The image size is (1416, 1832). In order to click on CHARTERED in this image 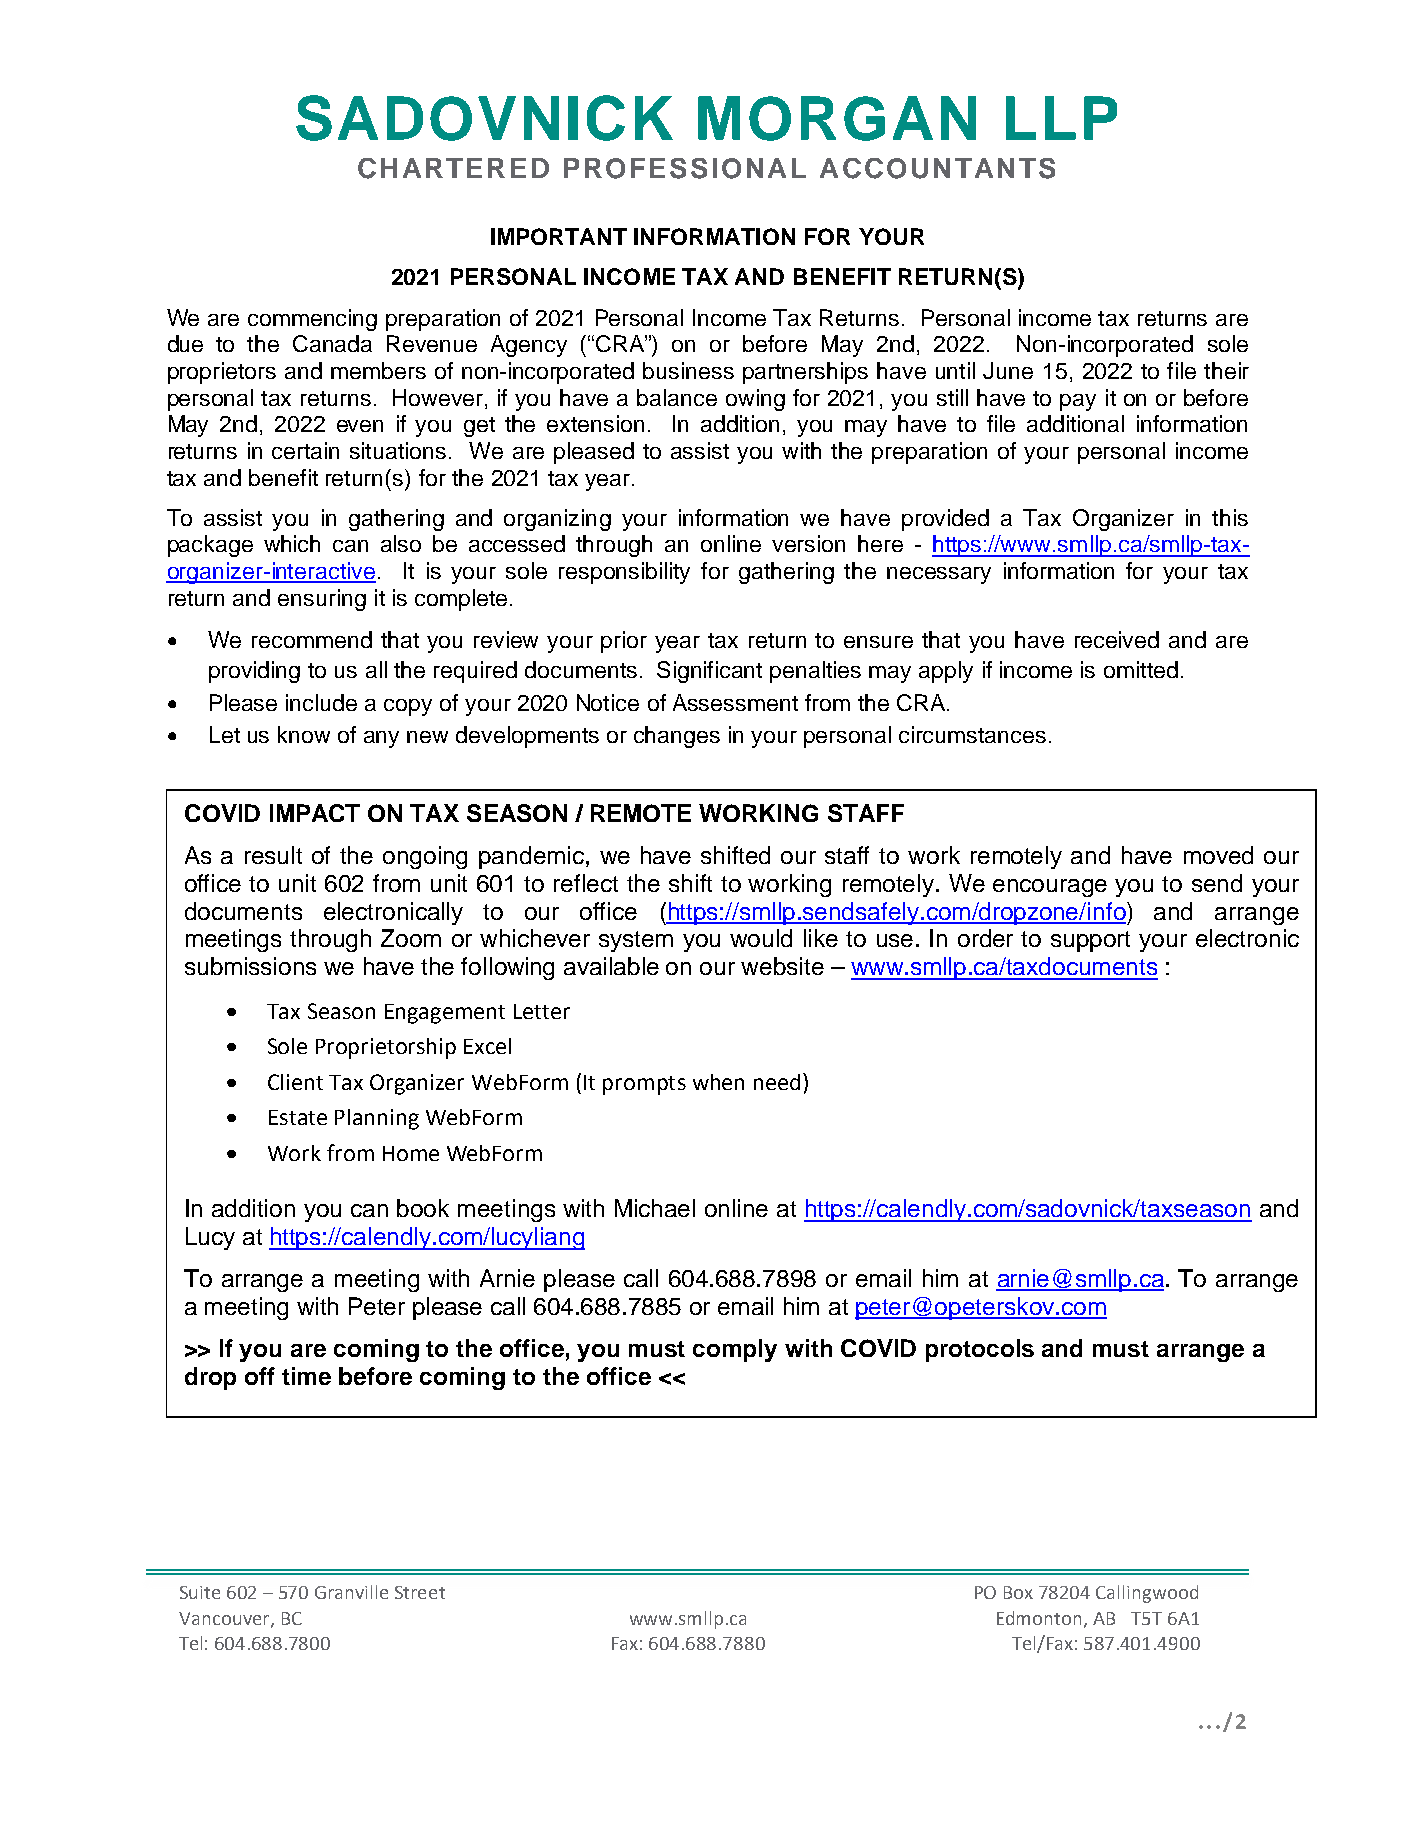, I will do `click(453, 168)`.
